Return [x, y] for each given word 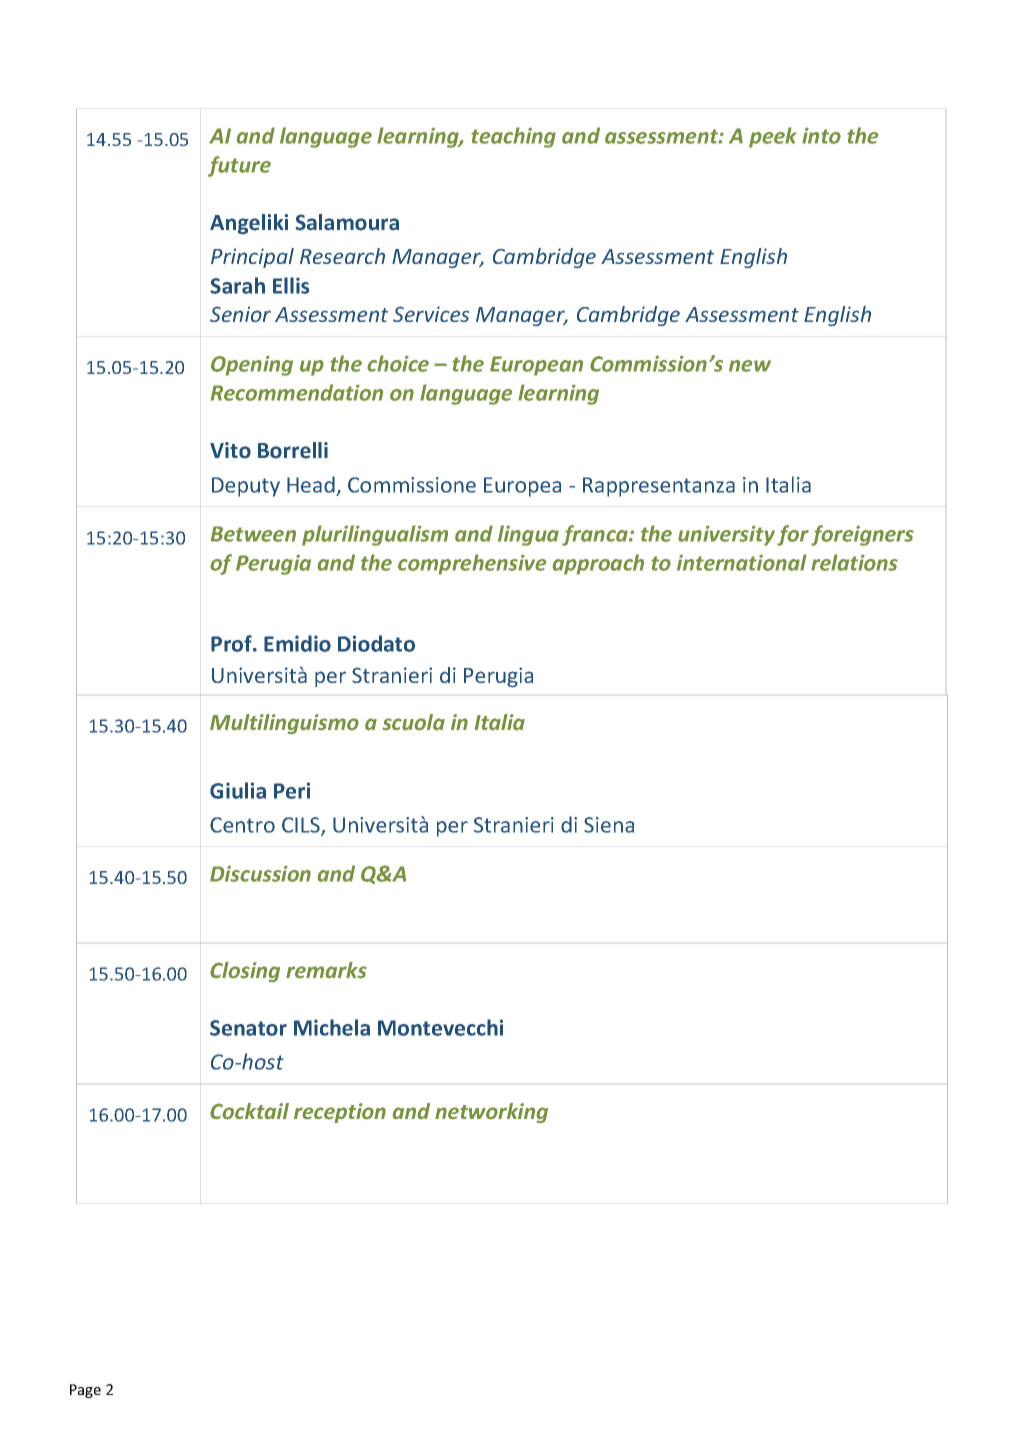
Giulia [238, 790]
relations [854, 562]
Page [85, 1391]
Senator [248, 1028]
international [742, 562]
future [239, 166]
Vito [230, 450]
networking [491, 1113]
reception [340, 1113]
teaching [513, 137]
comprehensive [472, 564]
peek [773, 137]
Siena [609, 825]
